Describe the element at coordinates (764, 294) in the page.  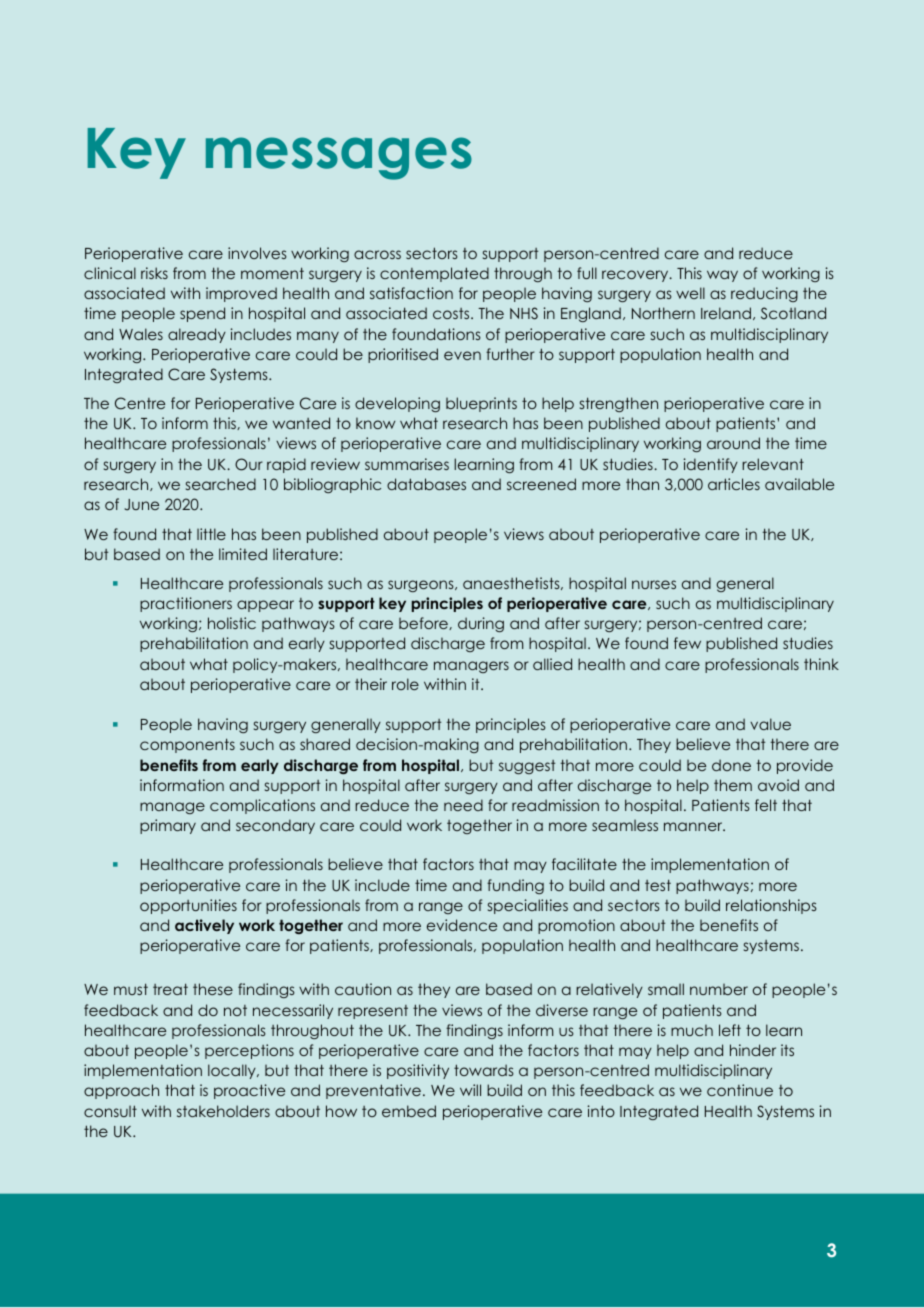
I see `reducing` at that location.
